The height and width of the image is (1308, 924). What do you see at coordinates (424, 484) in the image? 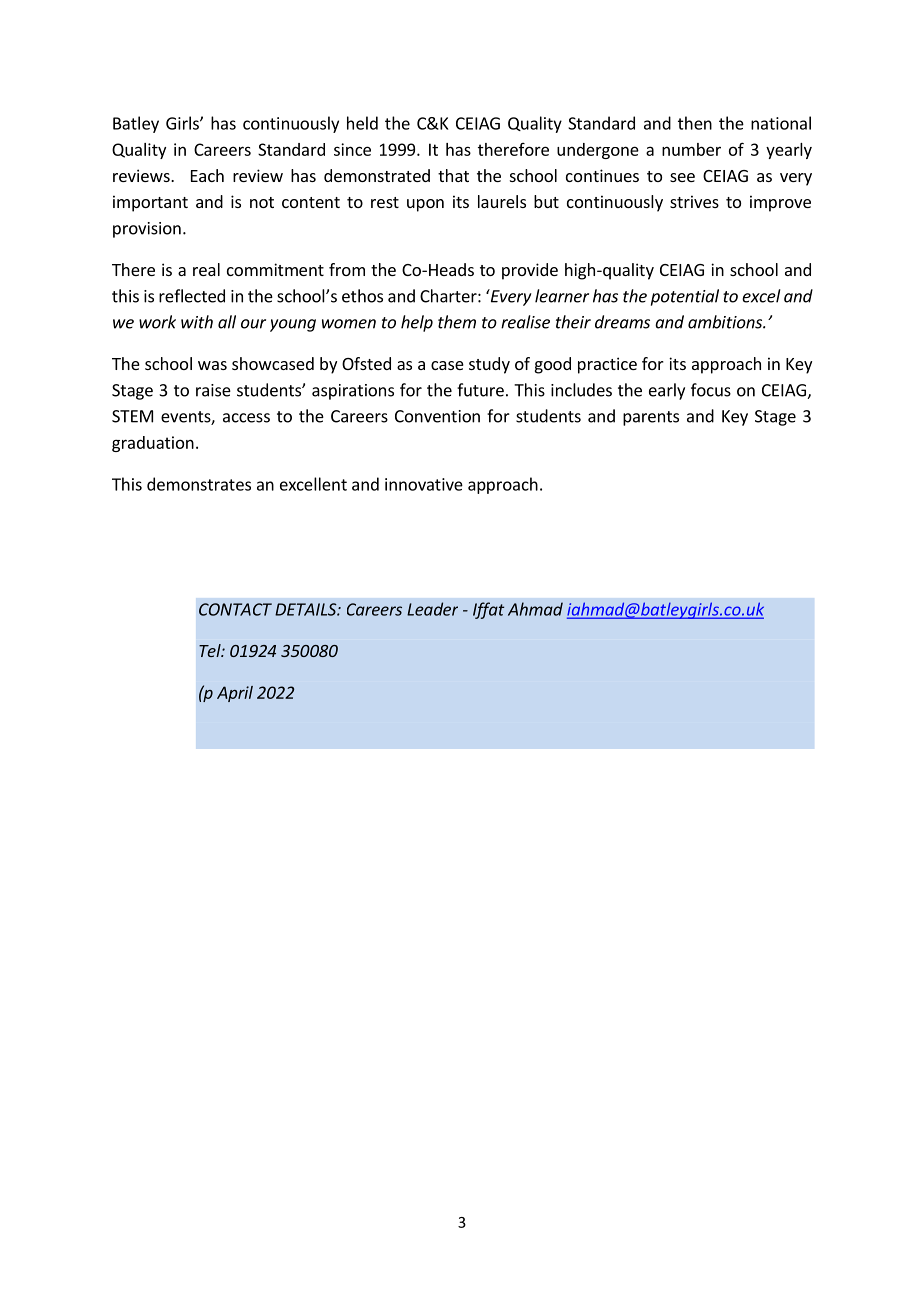
I see `innovative` at bounding box center [424, 484].
